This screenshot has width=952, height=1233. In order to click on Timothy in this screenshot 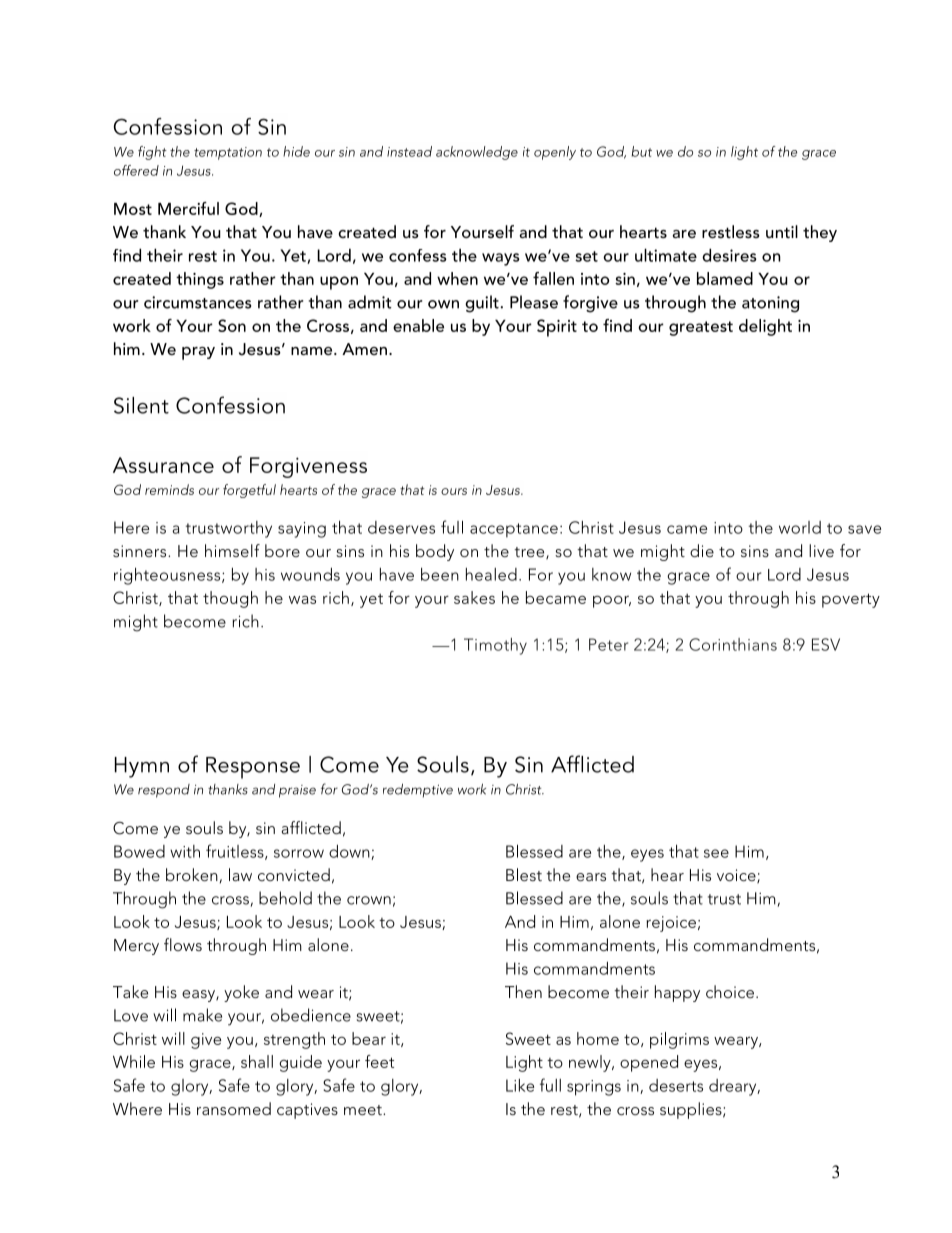, I will do `click(495, 646)`.
